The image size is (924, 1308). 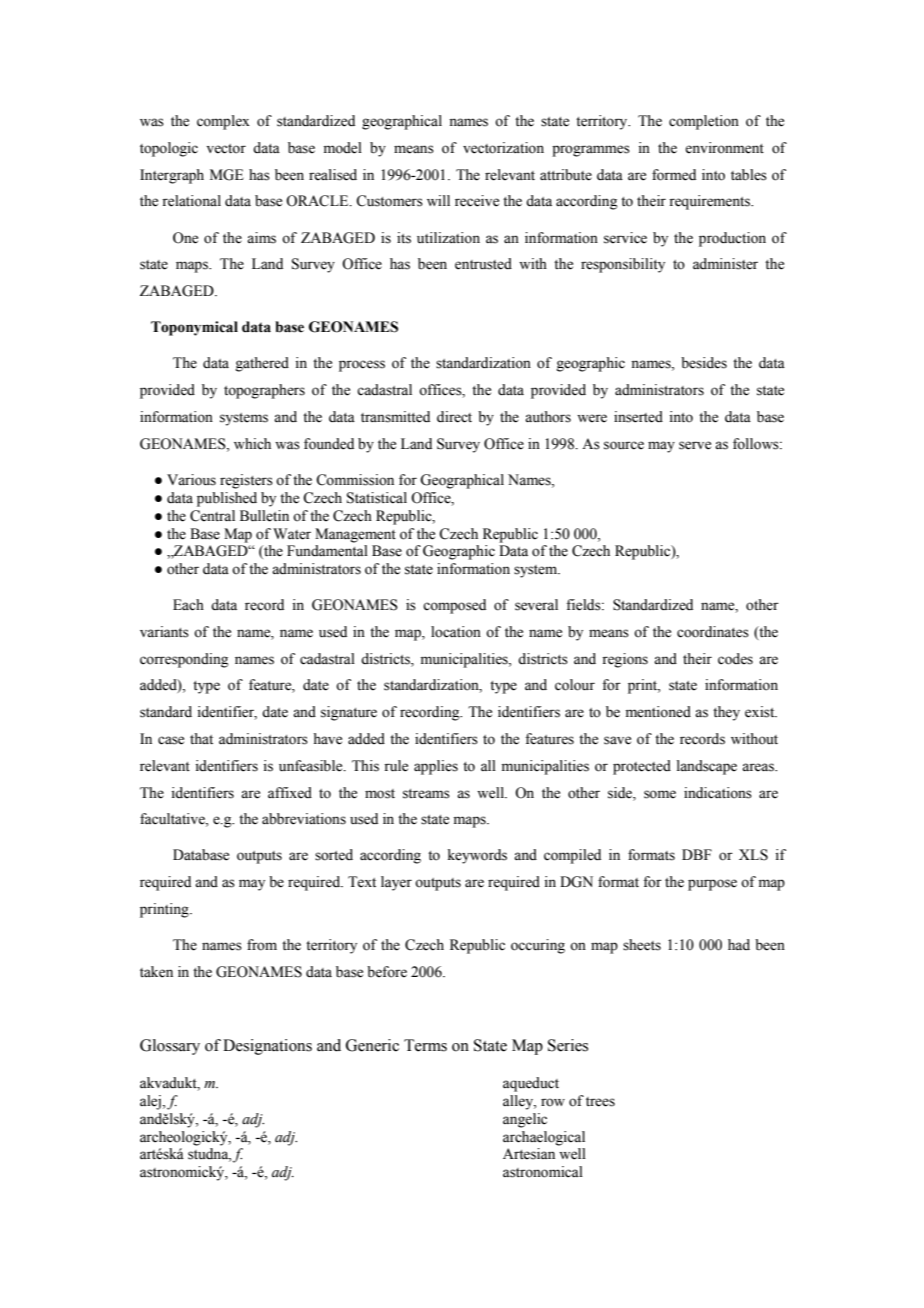 What do you see at coordinates (184, 660) in the screenshot?
I see `corresponding` at bounding box center [184, 660].
